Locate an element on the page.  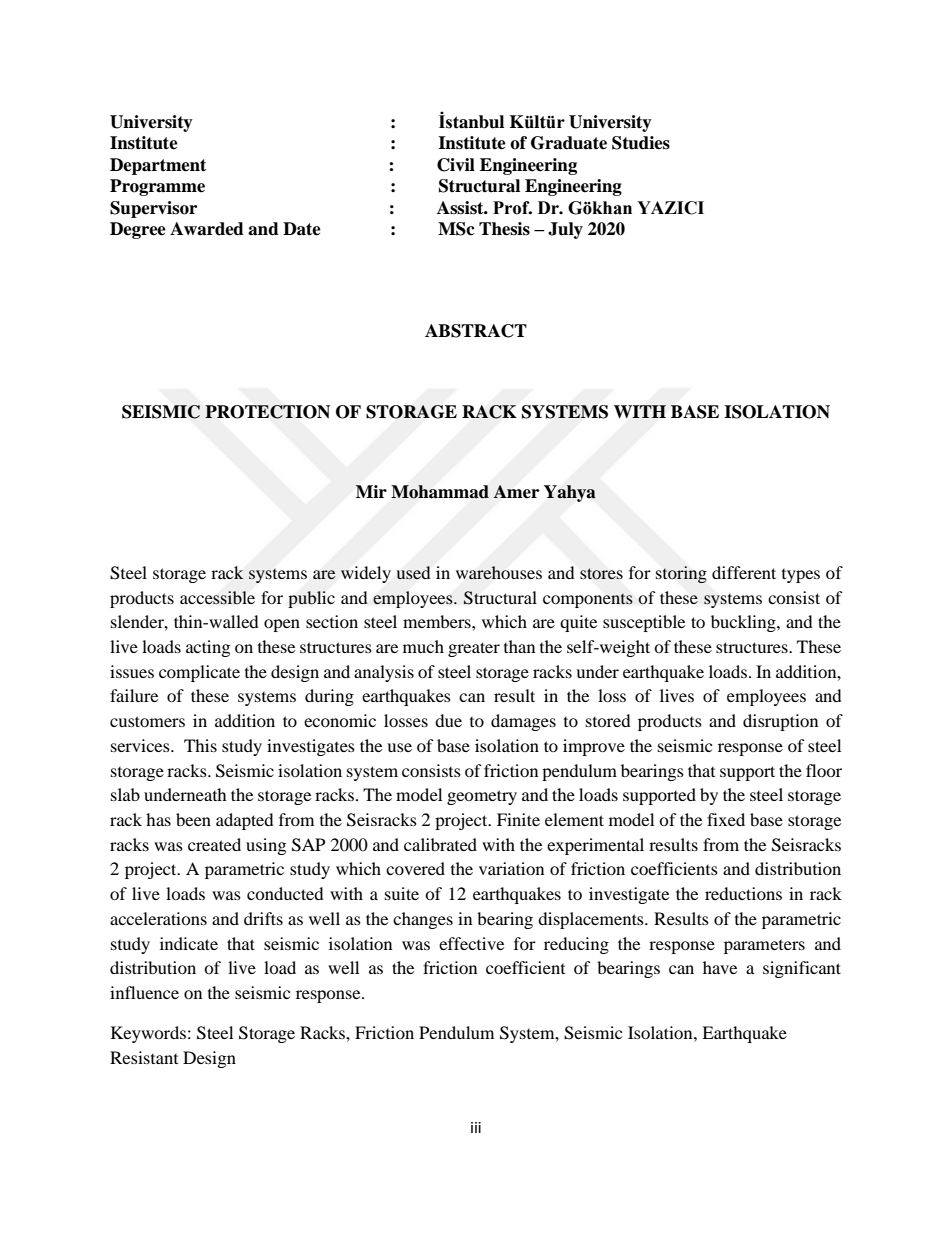
been is located at coordinates (193, 819).
